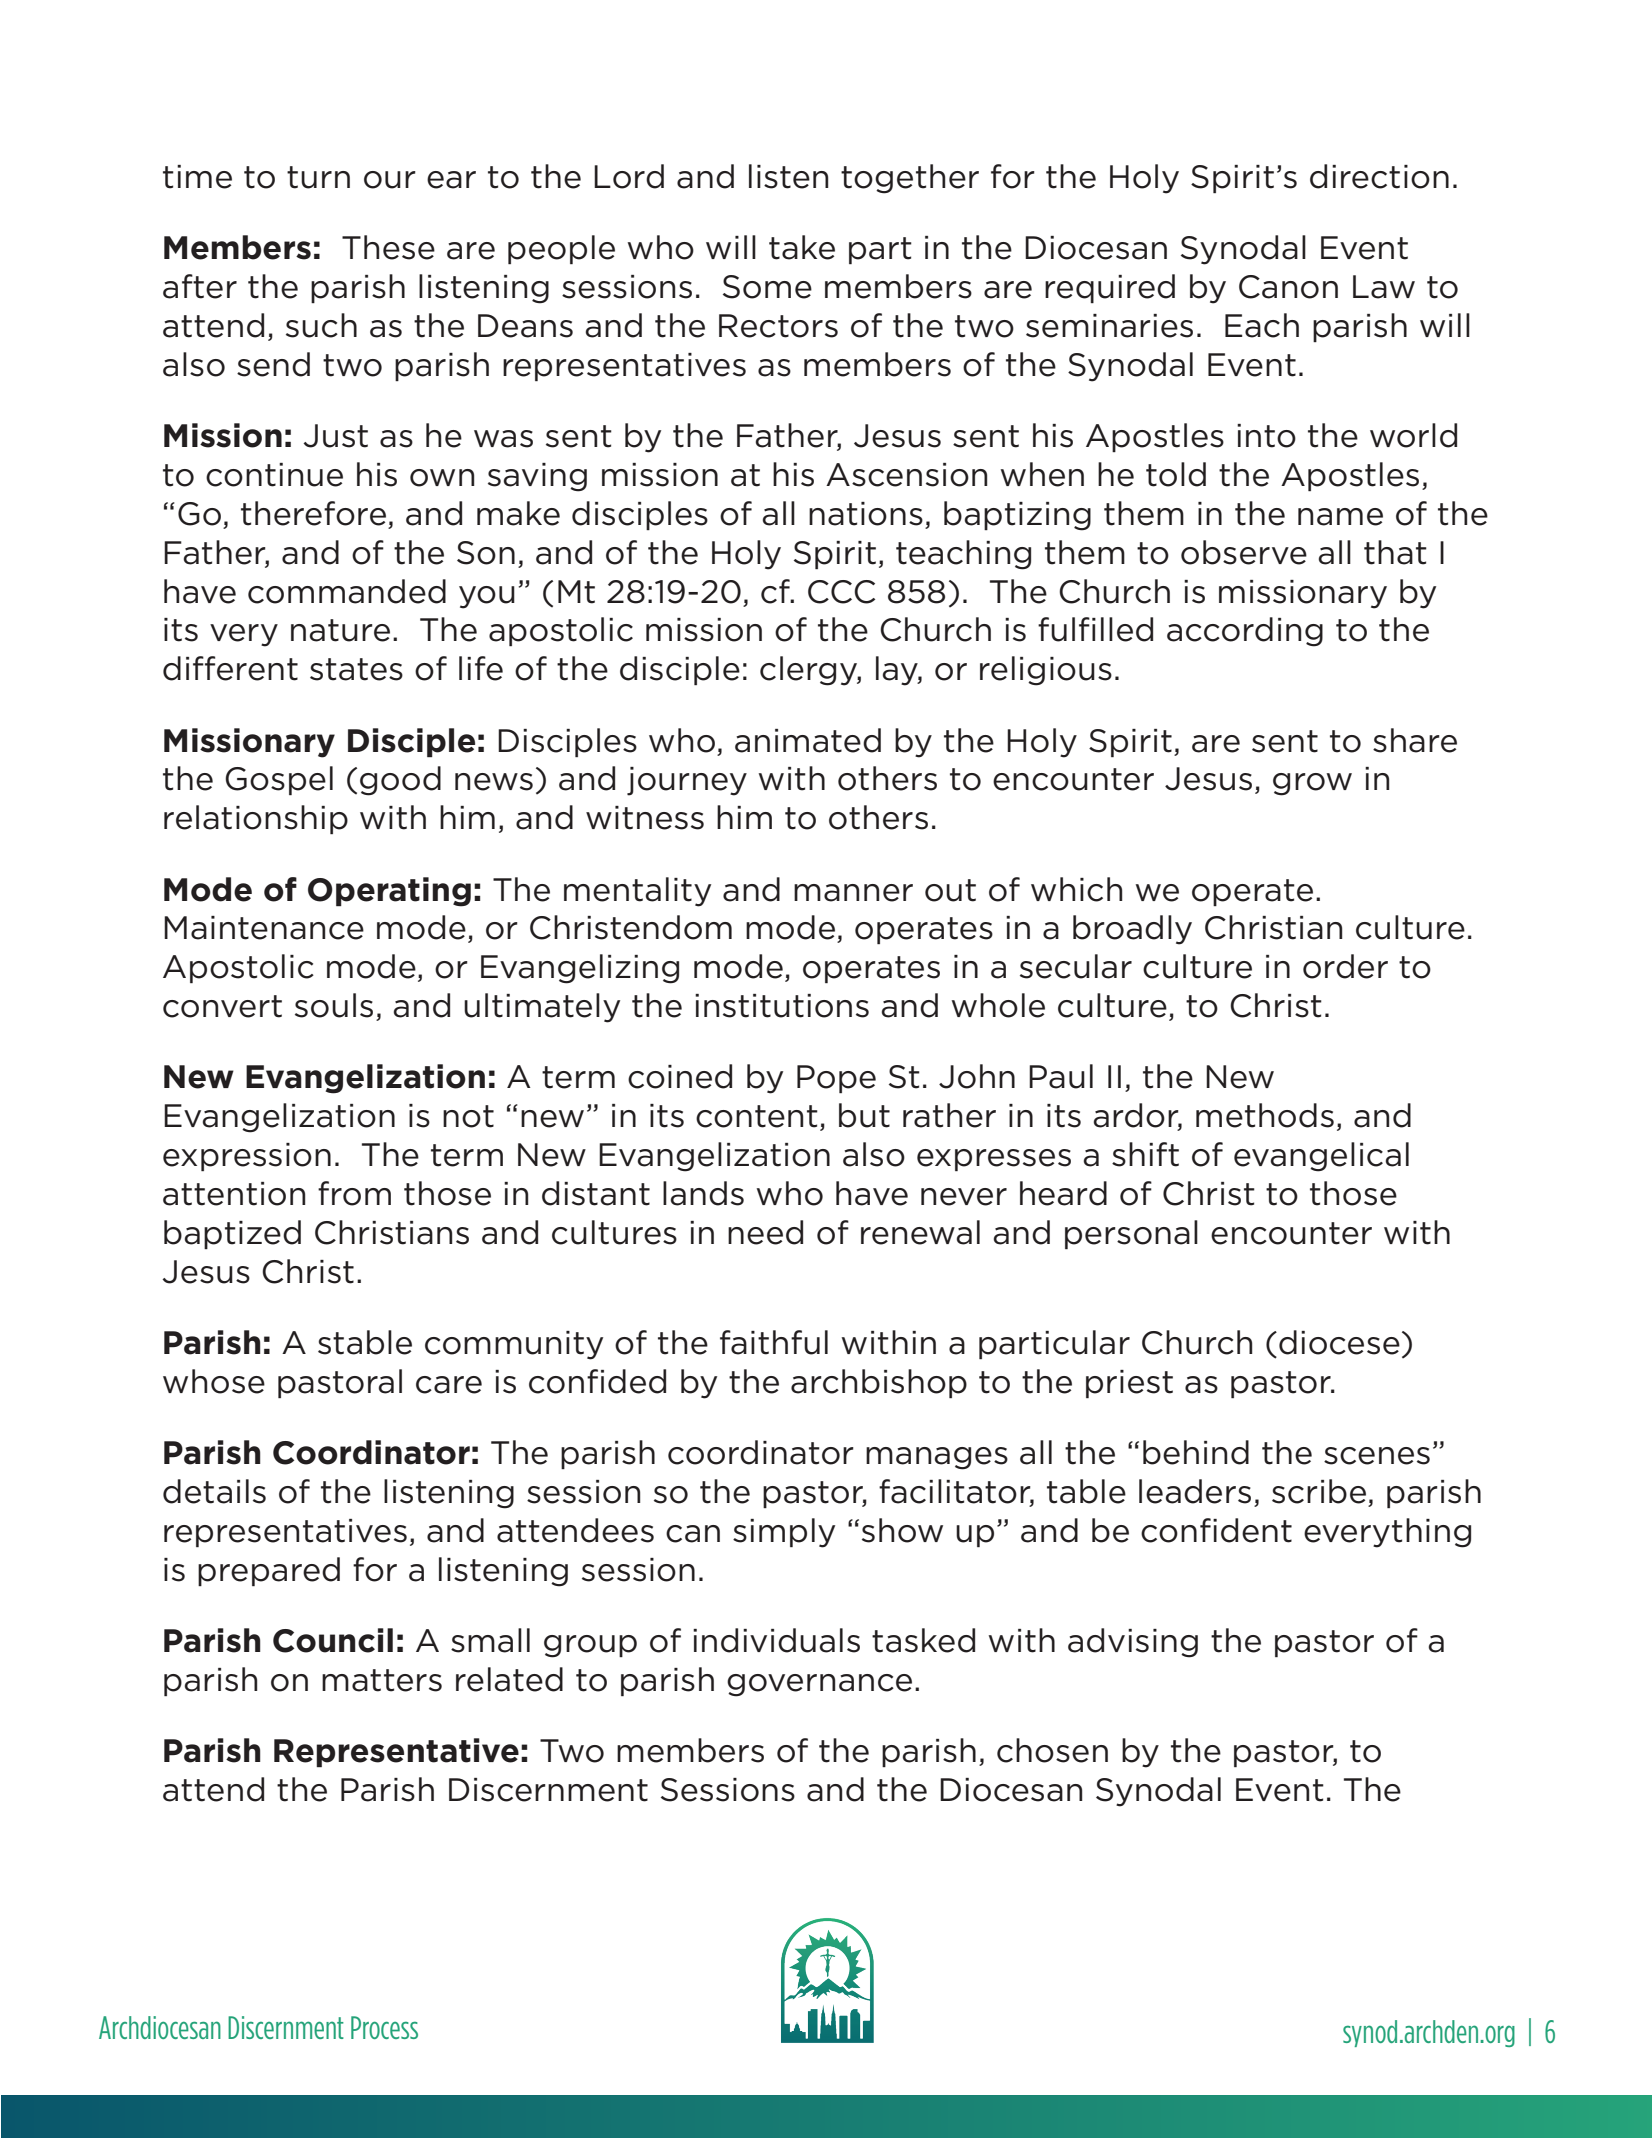  I want to click on prepared, so click(269, 1571).
